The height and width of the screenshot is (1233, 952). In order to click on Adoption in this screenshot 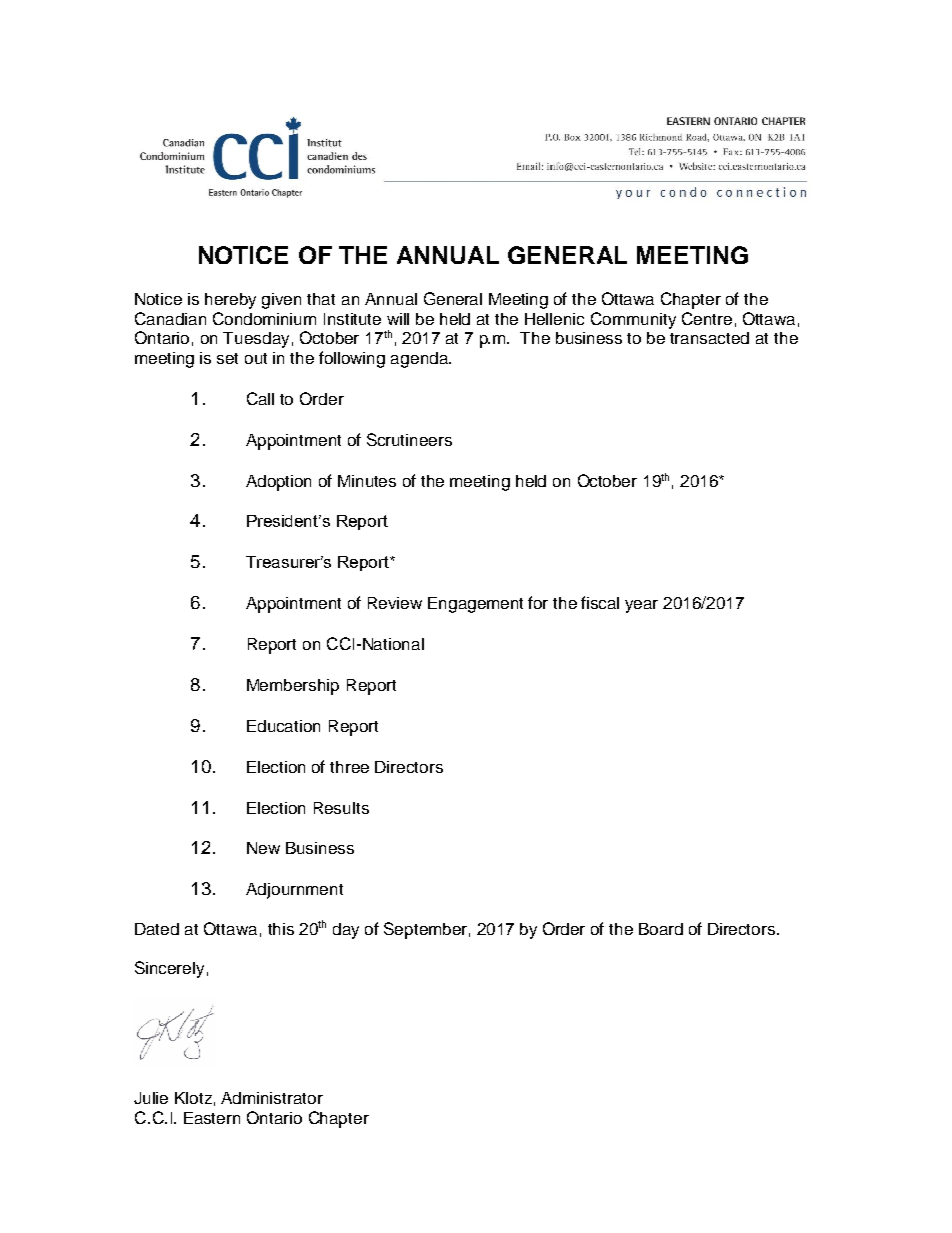, I will do `click(278, 483)`.
